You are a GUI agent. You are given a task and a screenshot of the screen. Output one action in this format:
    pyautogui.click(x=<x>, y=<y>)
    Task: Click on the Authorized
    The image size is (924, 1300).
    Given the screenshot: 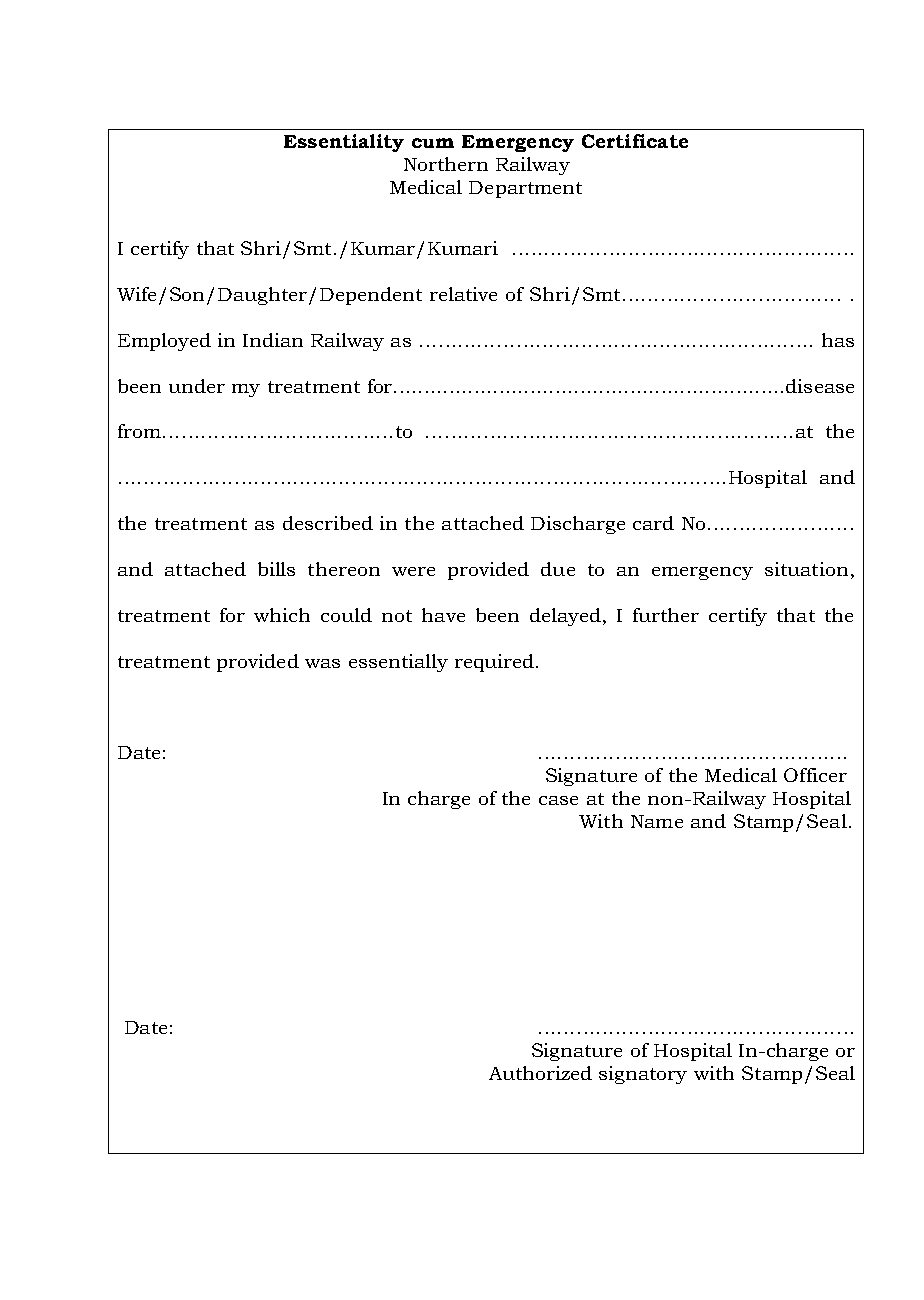 What is the action you would take?
    pyautogui.click(x=540, y=1073)
